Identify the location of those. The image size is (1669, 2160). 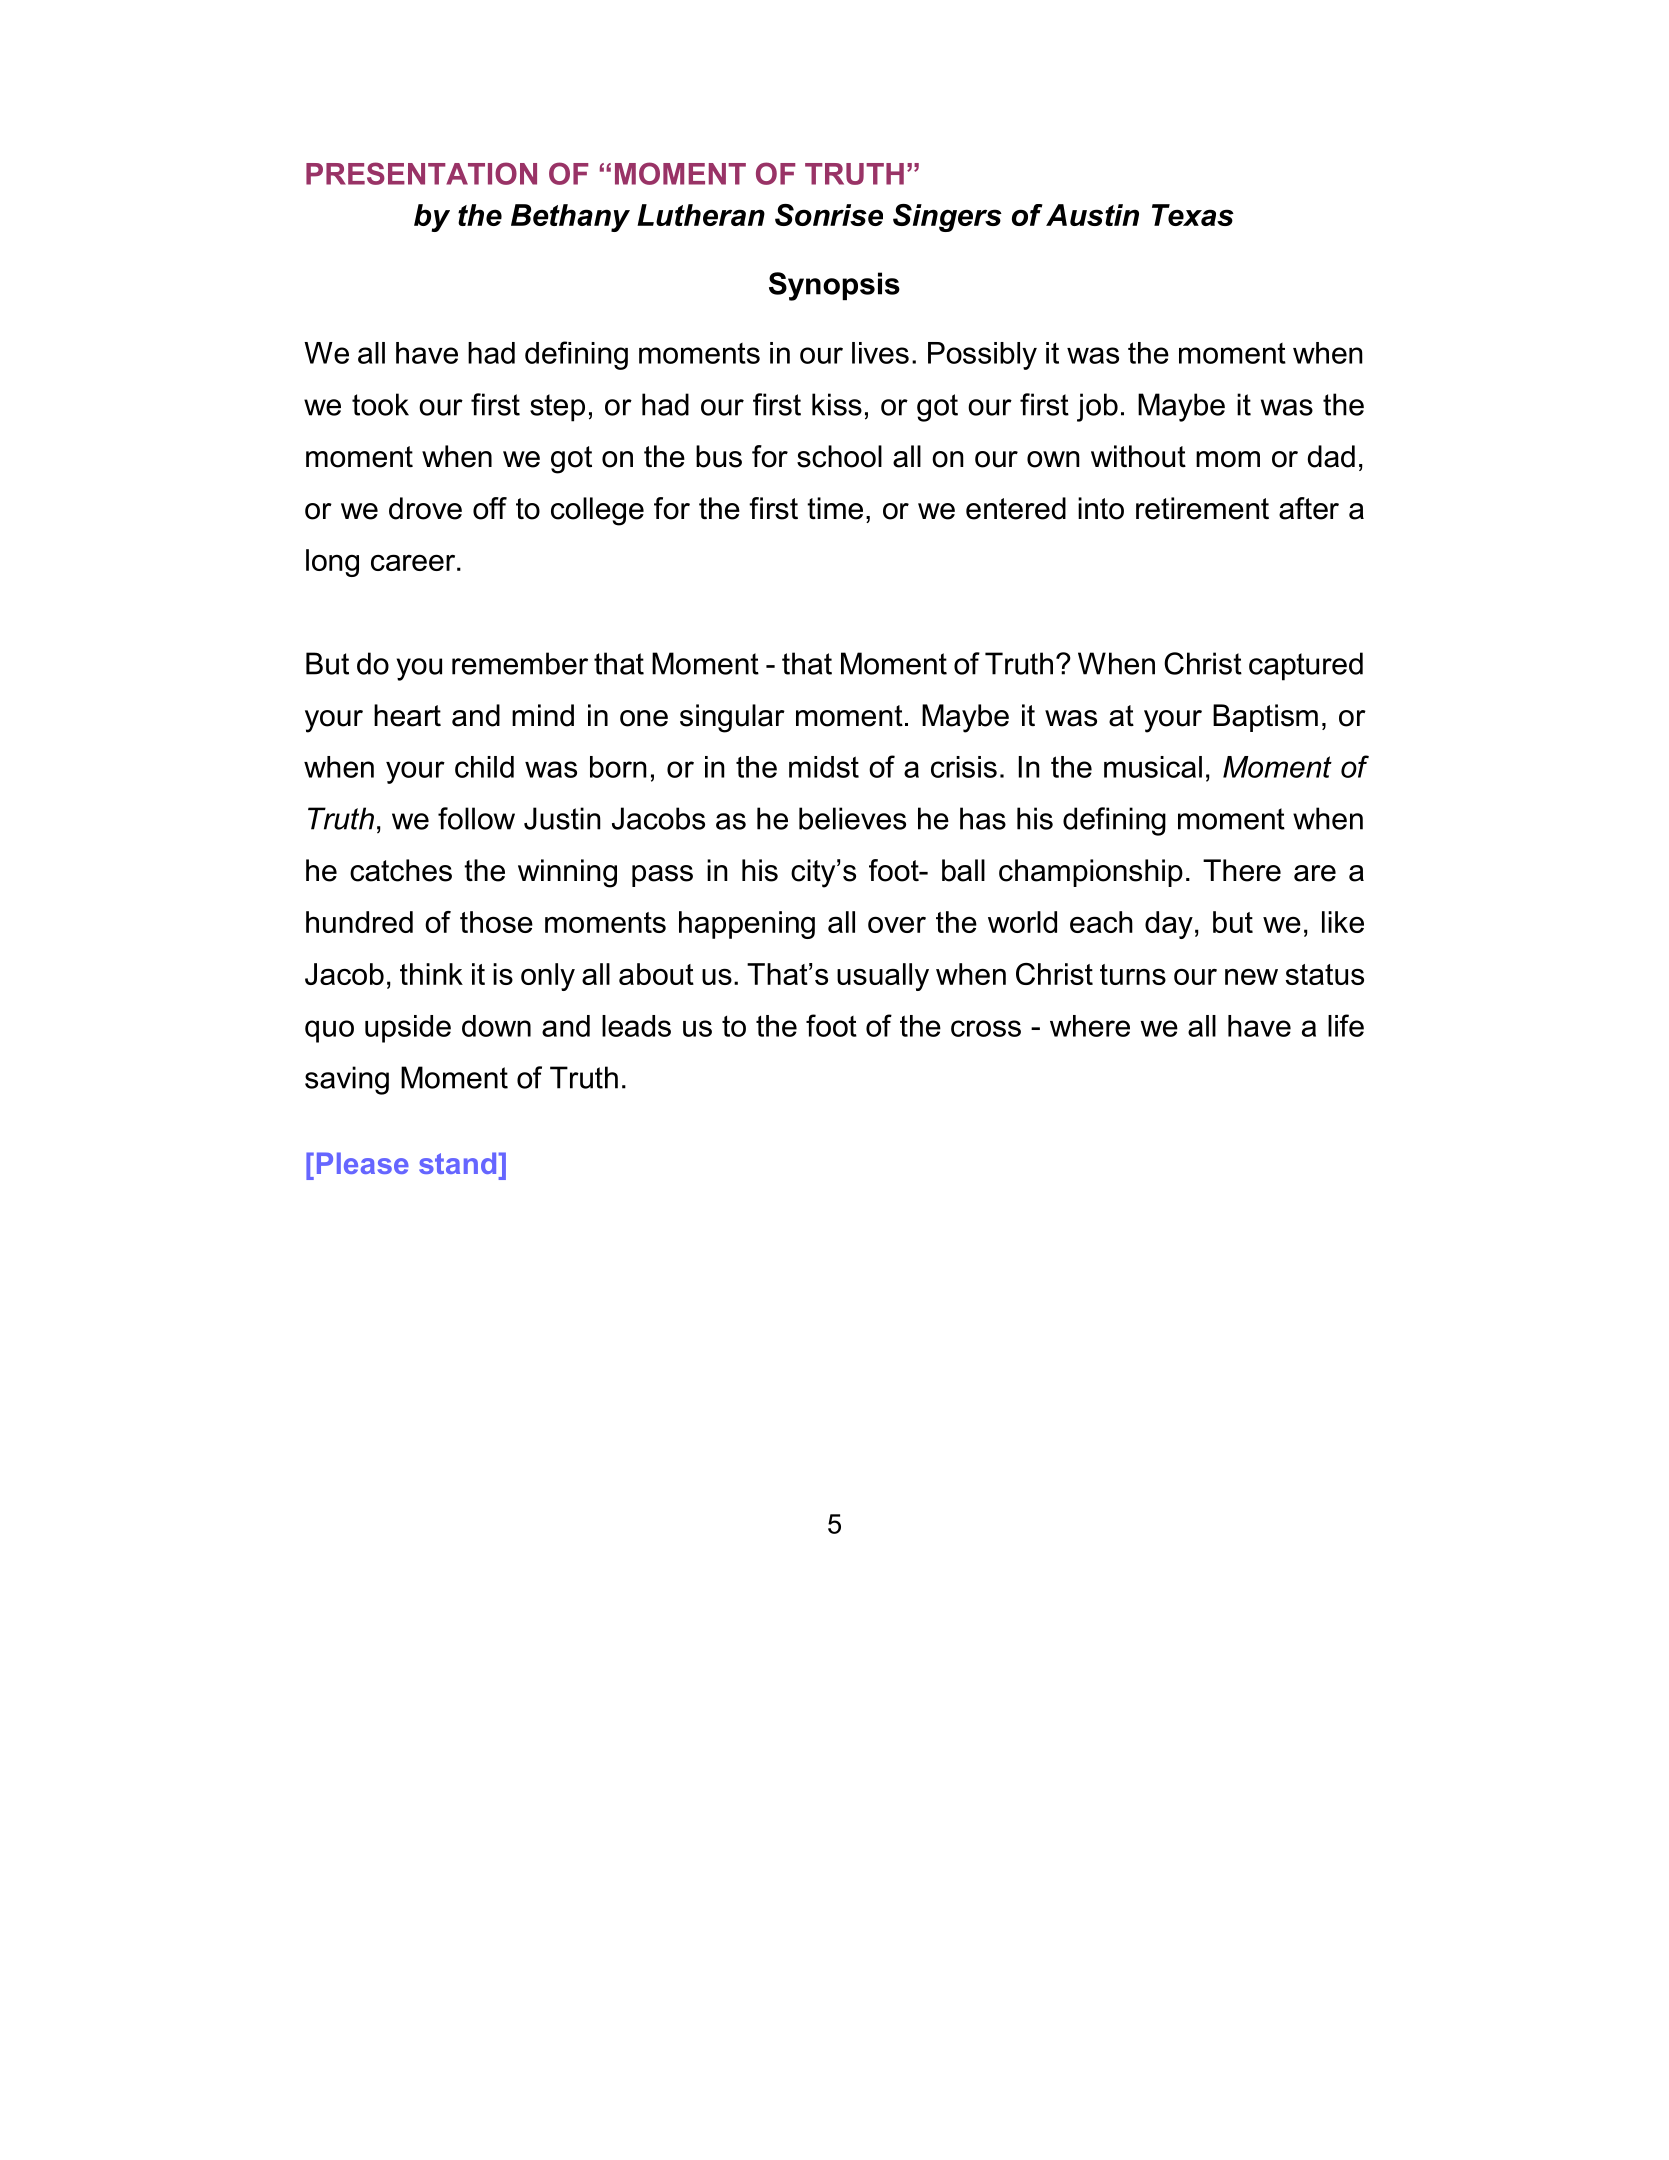
(496, 922).
